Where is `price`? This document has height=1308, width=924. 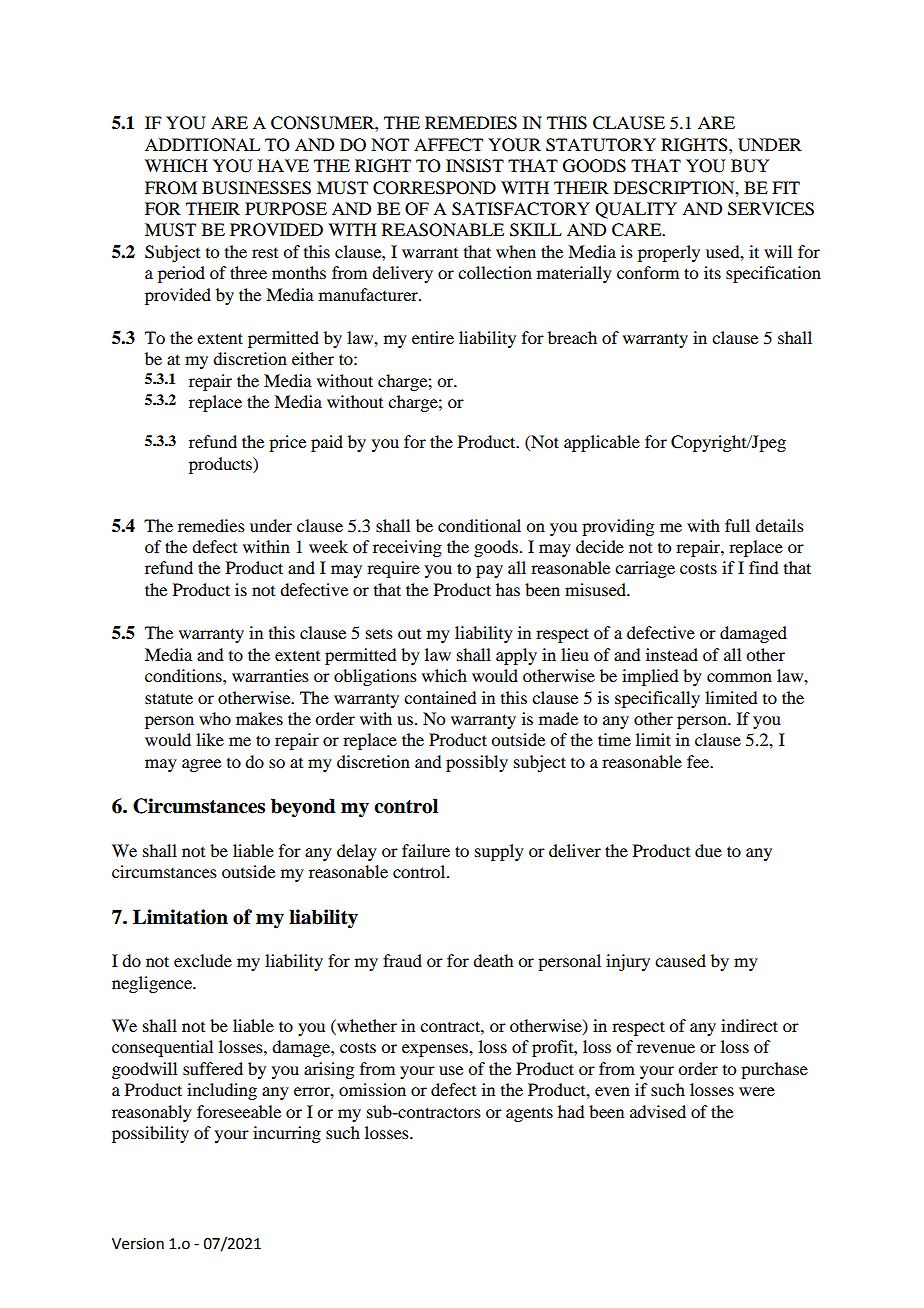 price is located at coordinates (287, 443).
